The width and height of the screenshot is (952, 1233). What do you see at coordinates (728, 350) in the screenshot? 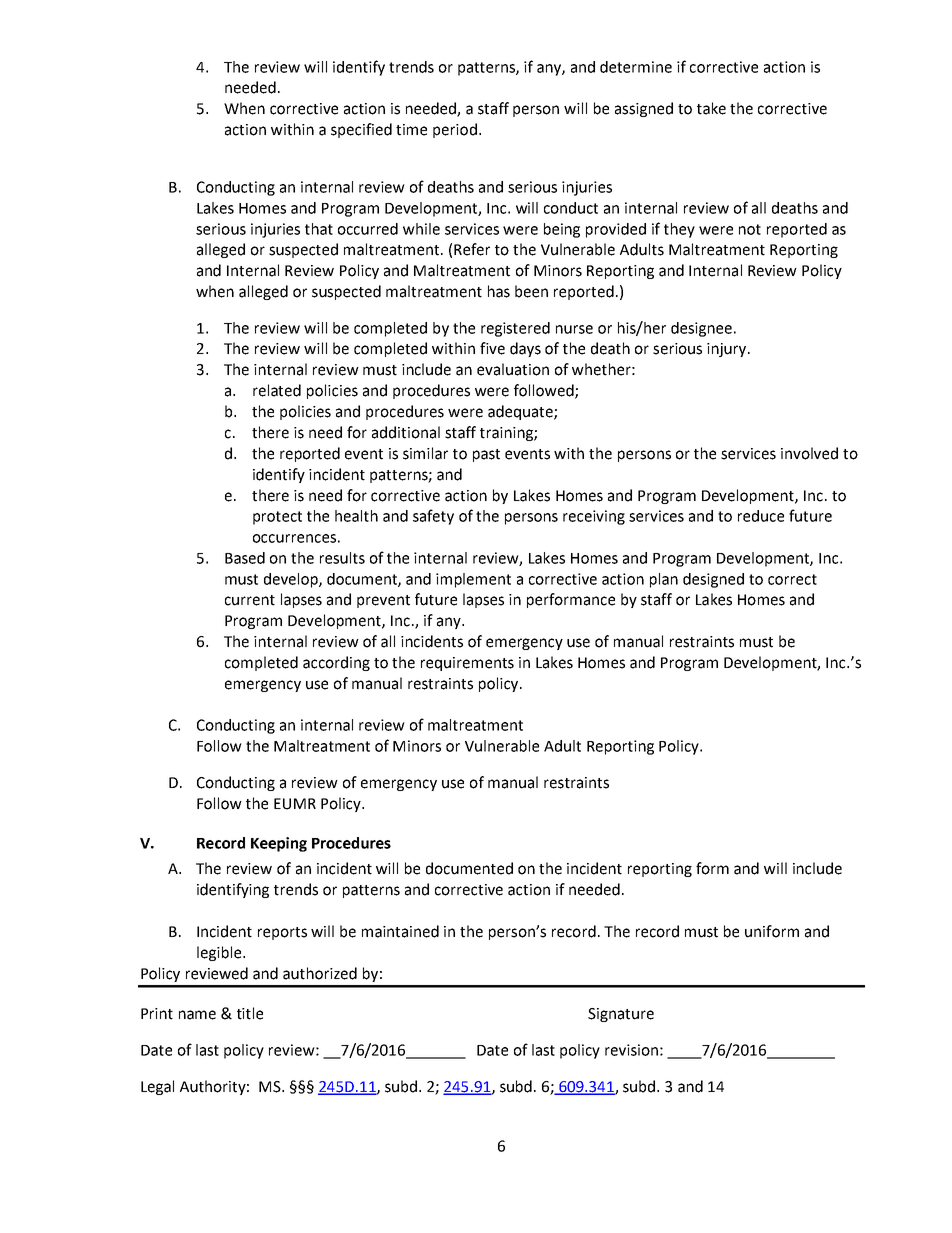
I see `injury` at bounding box center [728, 350].
